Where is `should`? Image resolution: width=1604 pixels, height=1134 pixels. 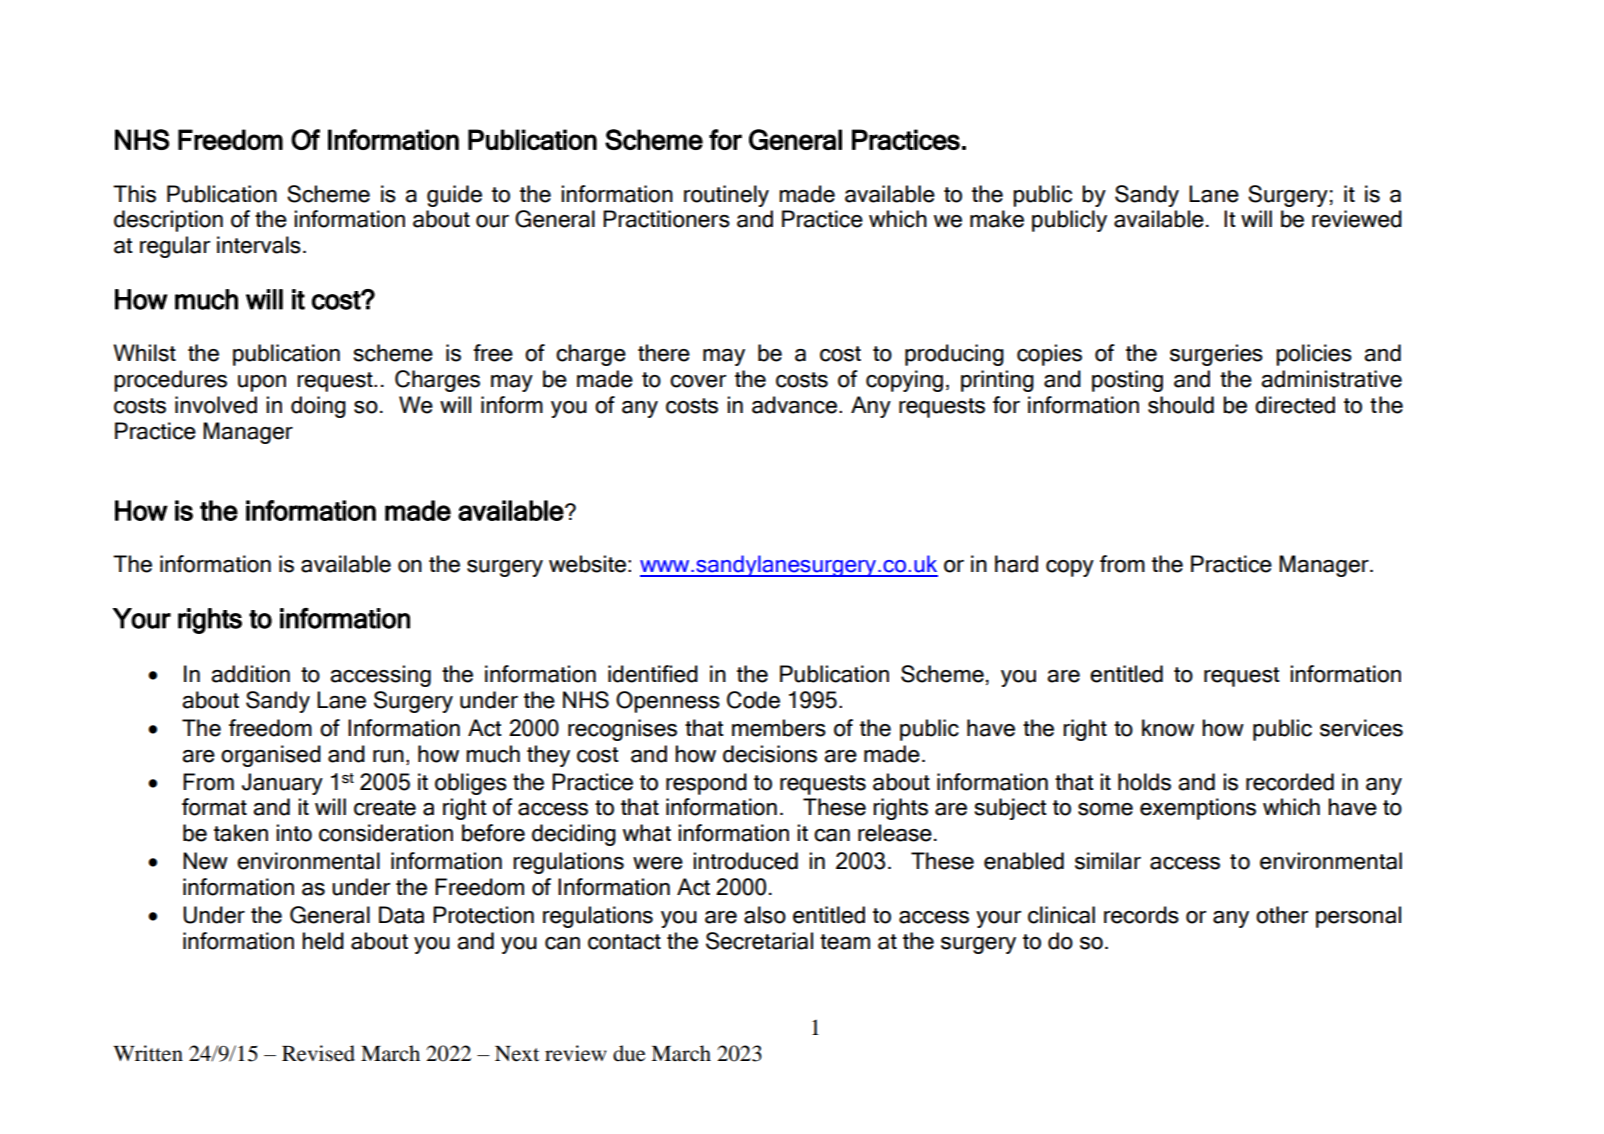
should is located at coordinates (1181, 405).
